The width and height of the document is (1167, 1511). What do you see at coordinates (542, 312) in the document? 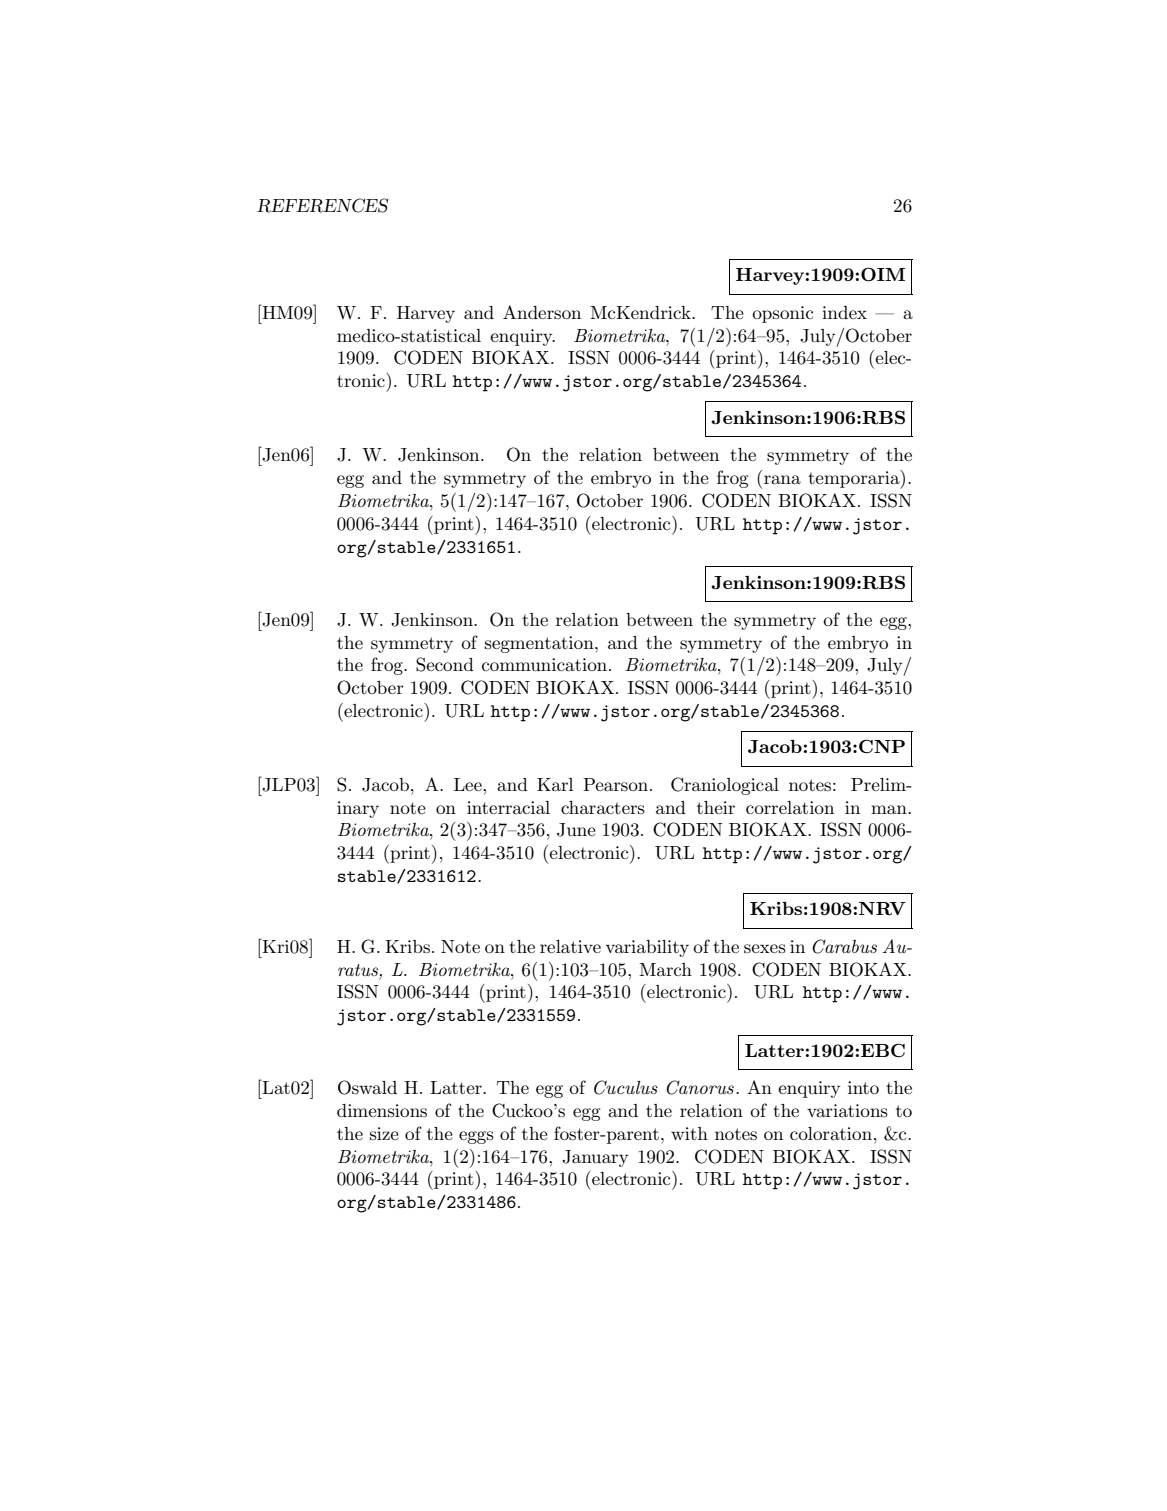
I see `Anderson` at bounding box center [542, 312].
